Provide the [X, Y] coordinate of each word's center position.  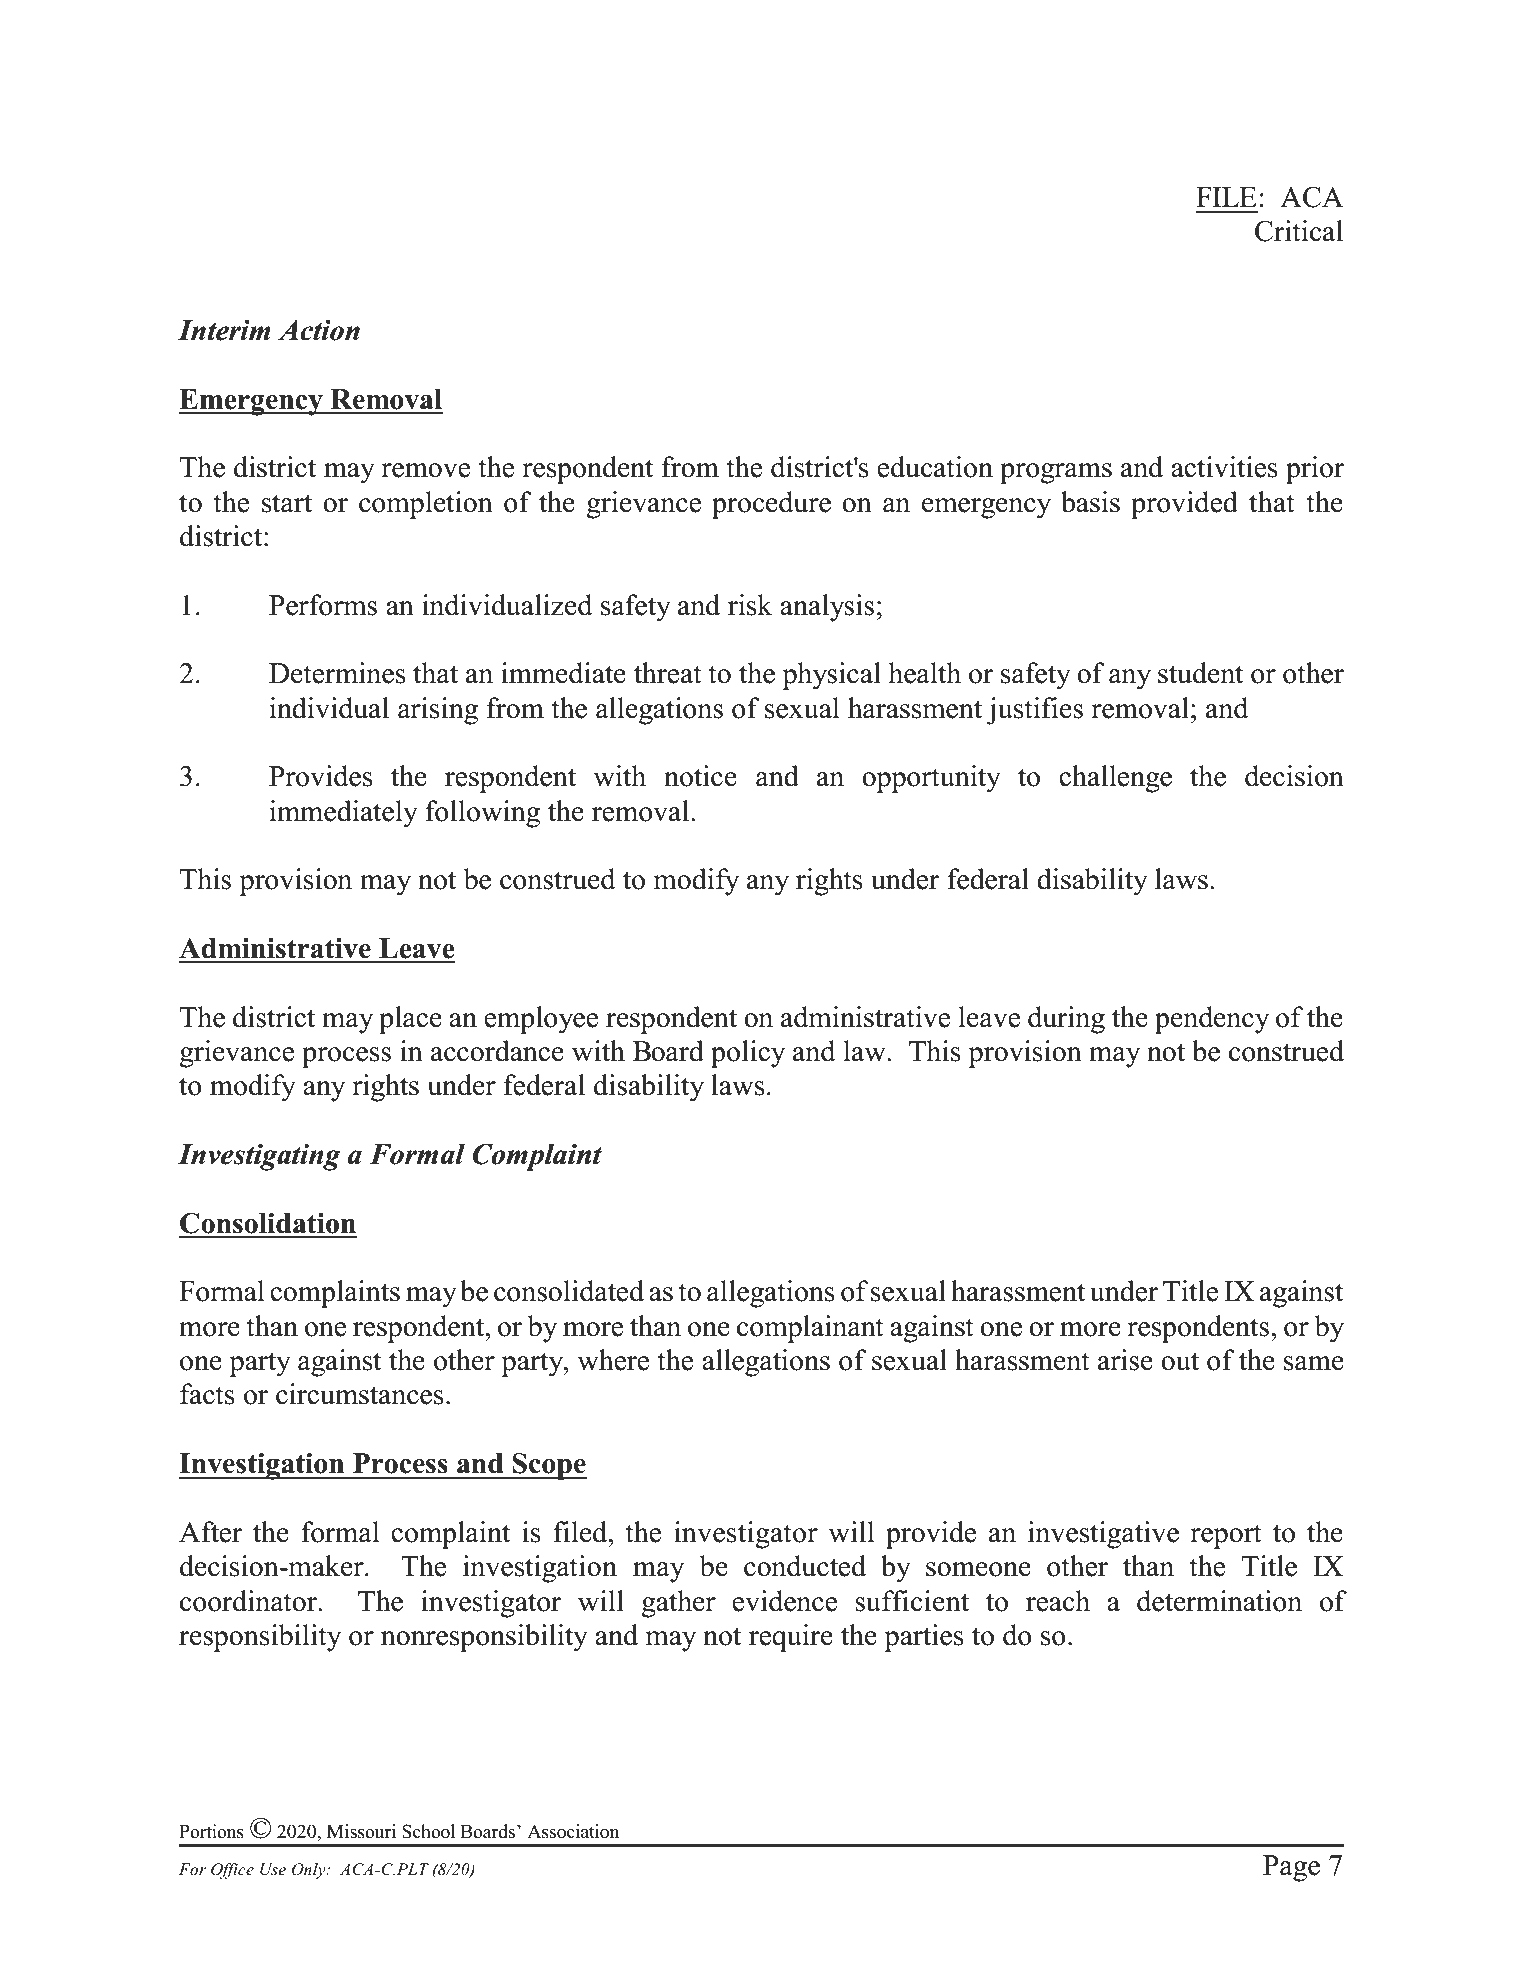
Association [573, 1831]
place [410, 1020]
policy [748, 1054]
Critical [1299, 231]
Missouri [361, 1831]
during [1066, 1020]
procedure [771, 505]
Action [319, 330]
